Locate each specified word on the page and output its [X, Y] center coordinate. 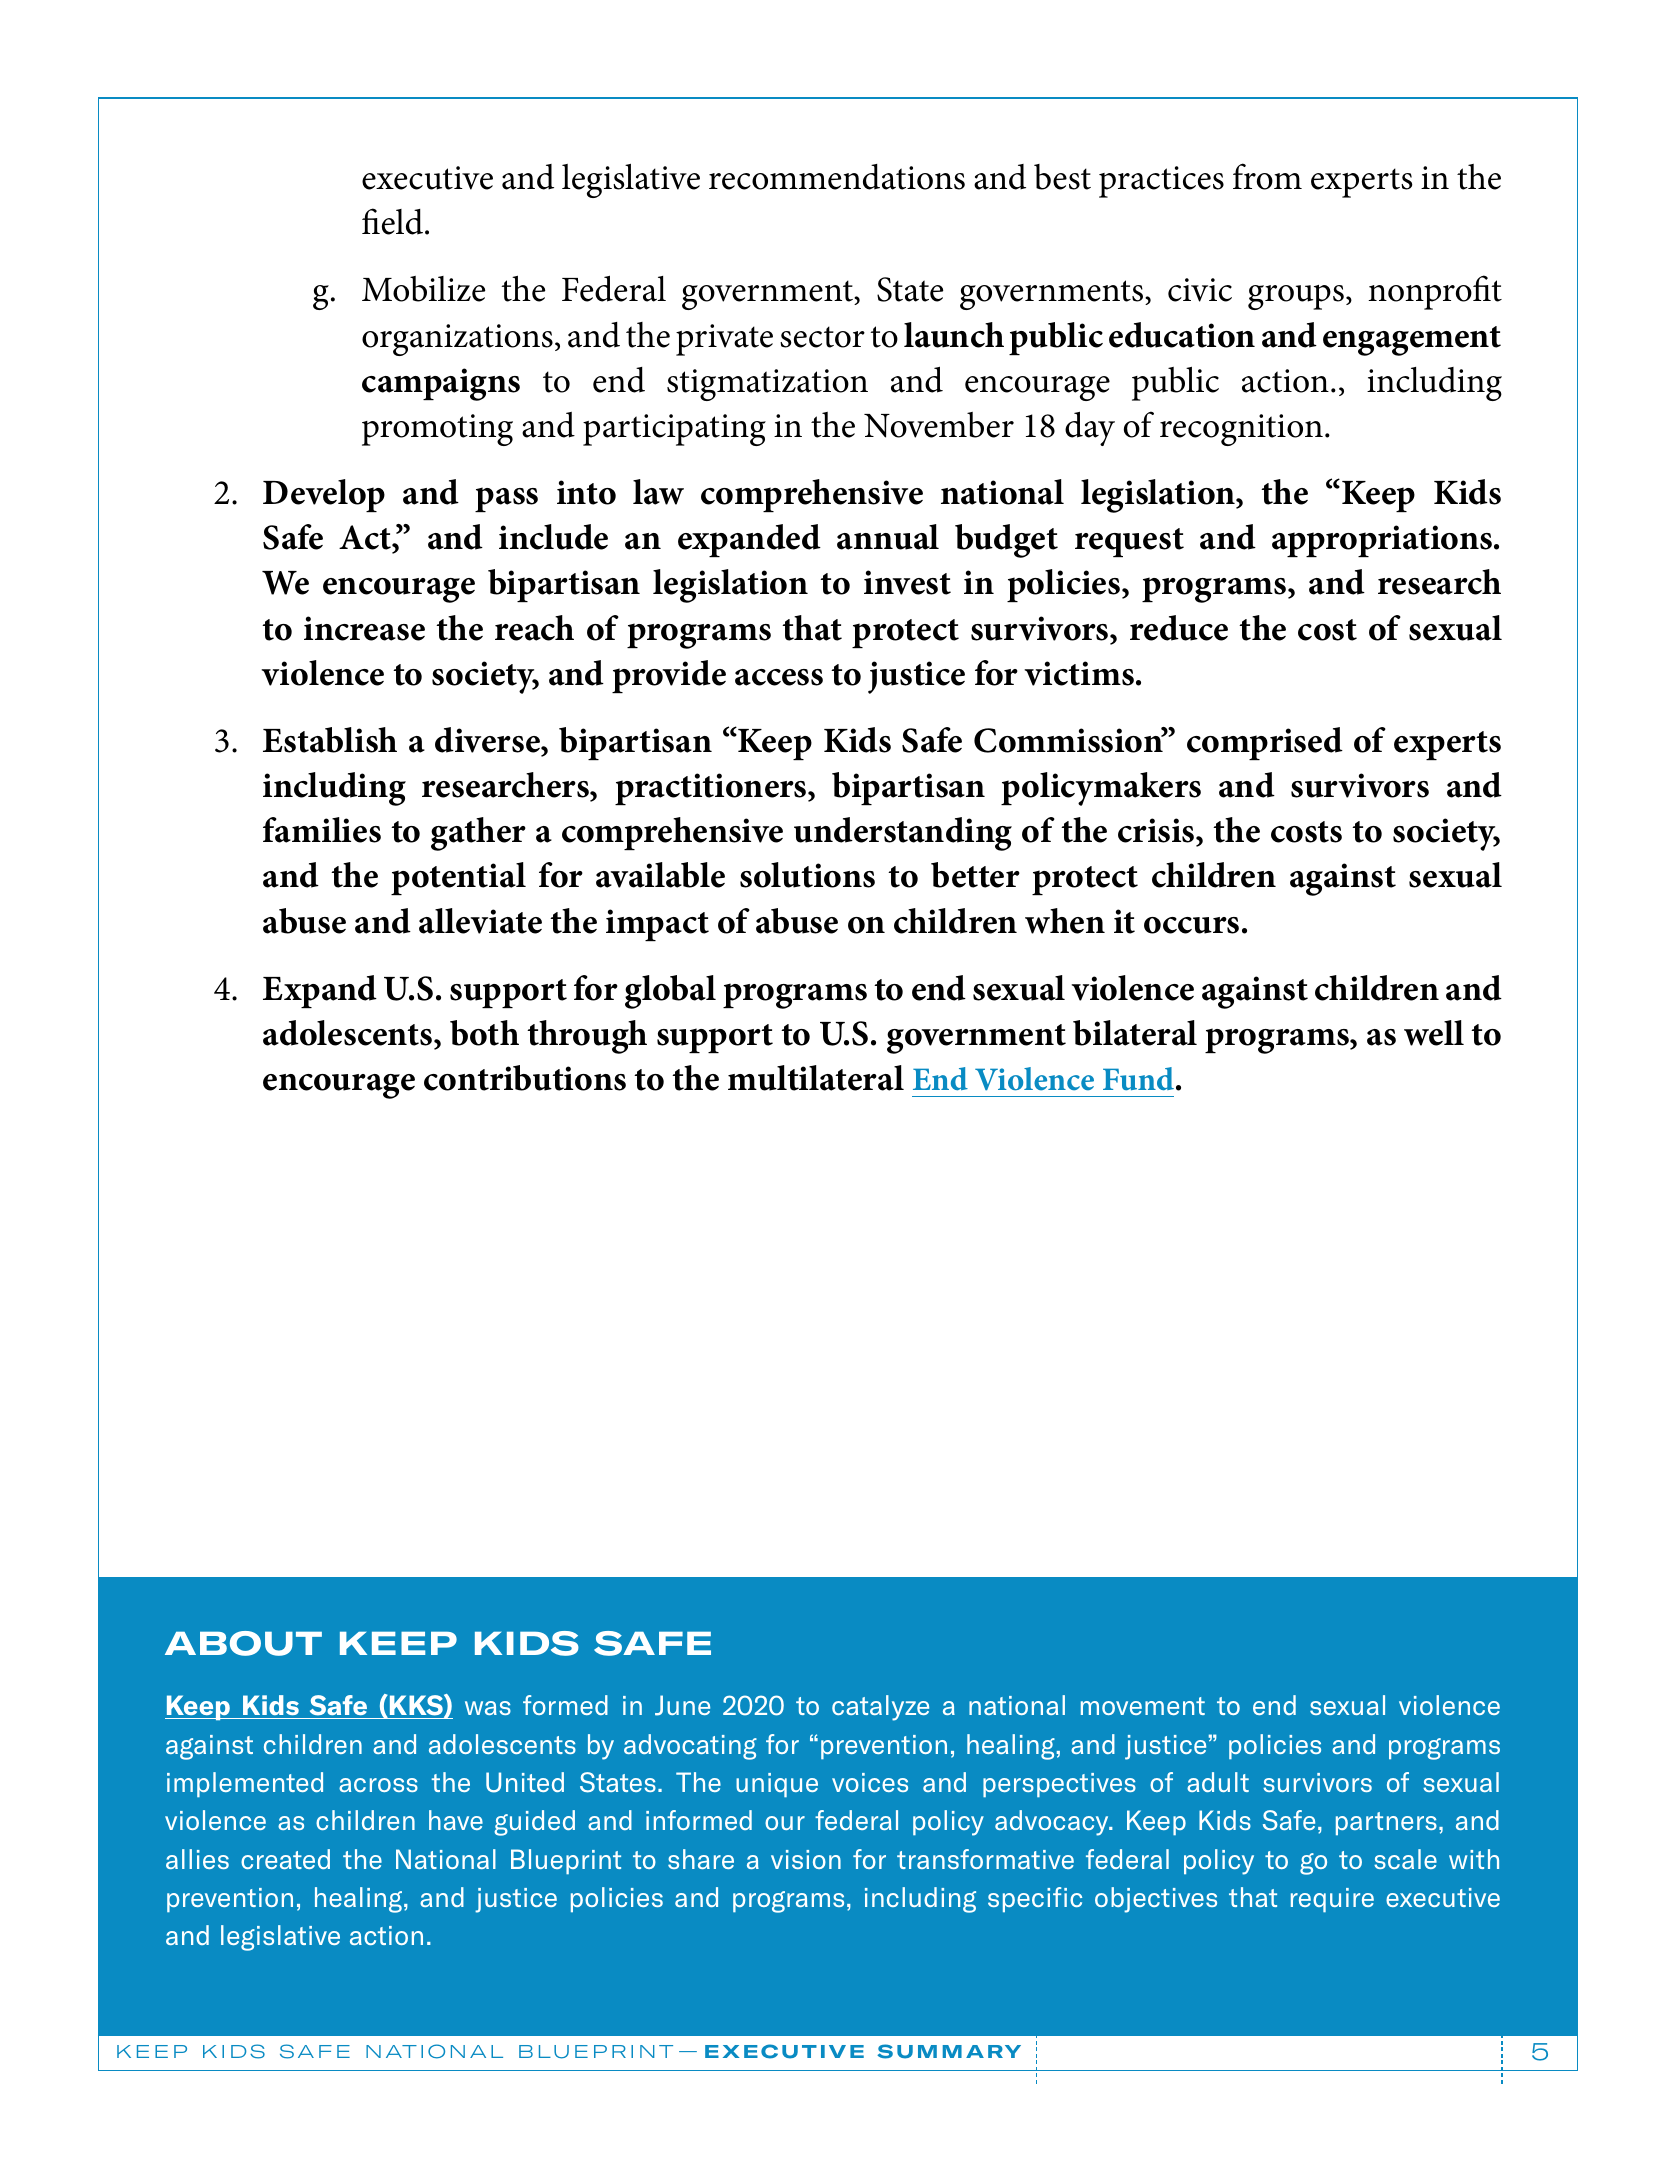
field [392, 221]
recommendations [837, 177]
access [779, 677]
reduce [1179, 628]
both [484, 1033]
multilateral [816, 1078]
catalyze [880, 1708]
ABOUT [243, 1643]
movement [1143, 1706]
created [285, 1859]
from [1267, 176]
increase [364, 628]
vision [806, 1859]
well [1434, 1033]
